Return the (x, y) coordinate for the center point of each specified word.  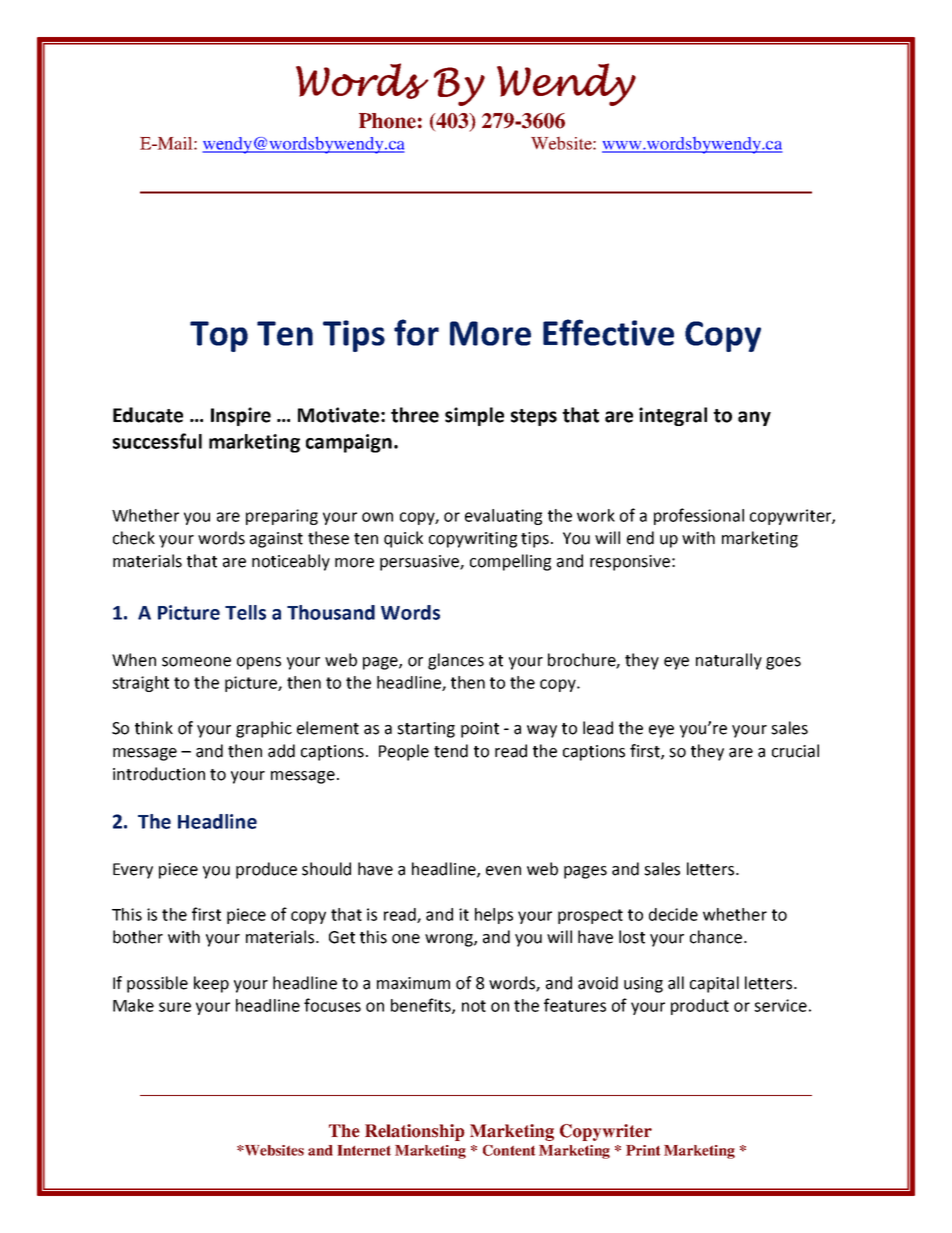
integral (673, 416)
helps (494, 916)
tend (451, 751)
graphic (264, 729)
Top (219, 336)
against (276, 540)
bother (138, 937)
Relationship (415, 1132)
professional (699, 516)
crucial (795, 751)
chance (716, 937)
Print (643, 1150)
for (416, 332)
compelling (510, 562)
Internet (364, 1150)
